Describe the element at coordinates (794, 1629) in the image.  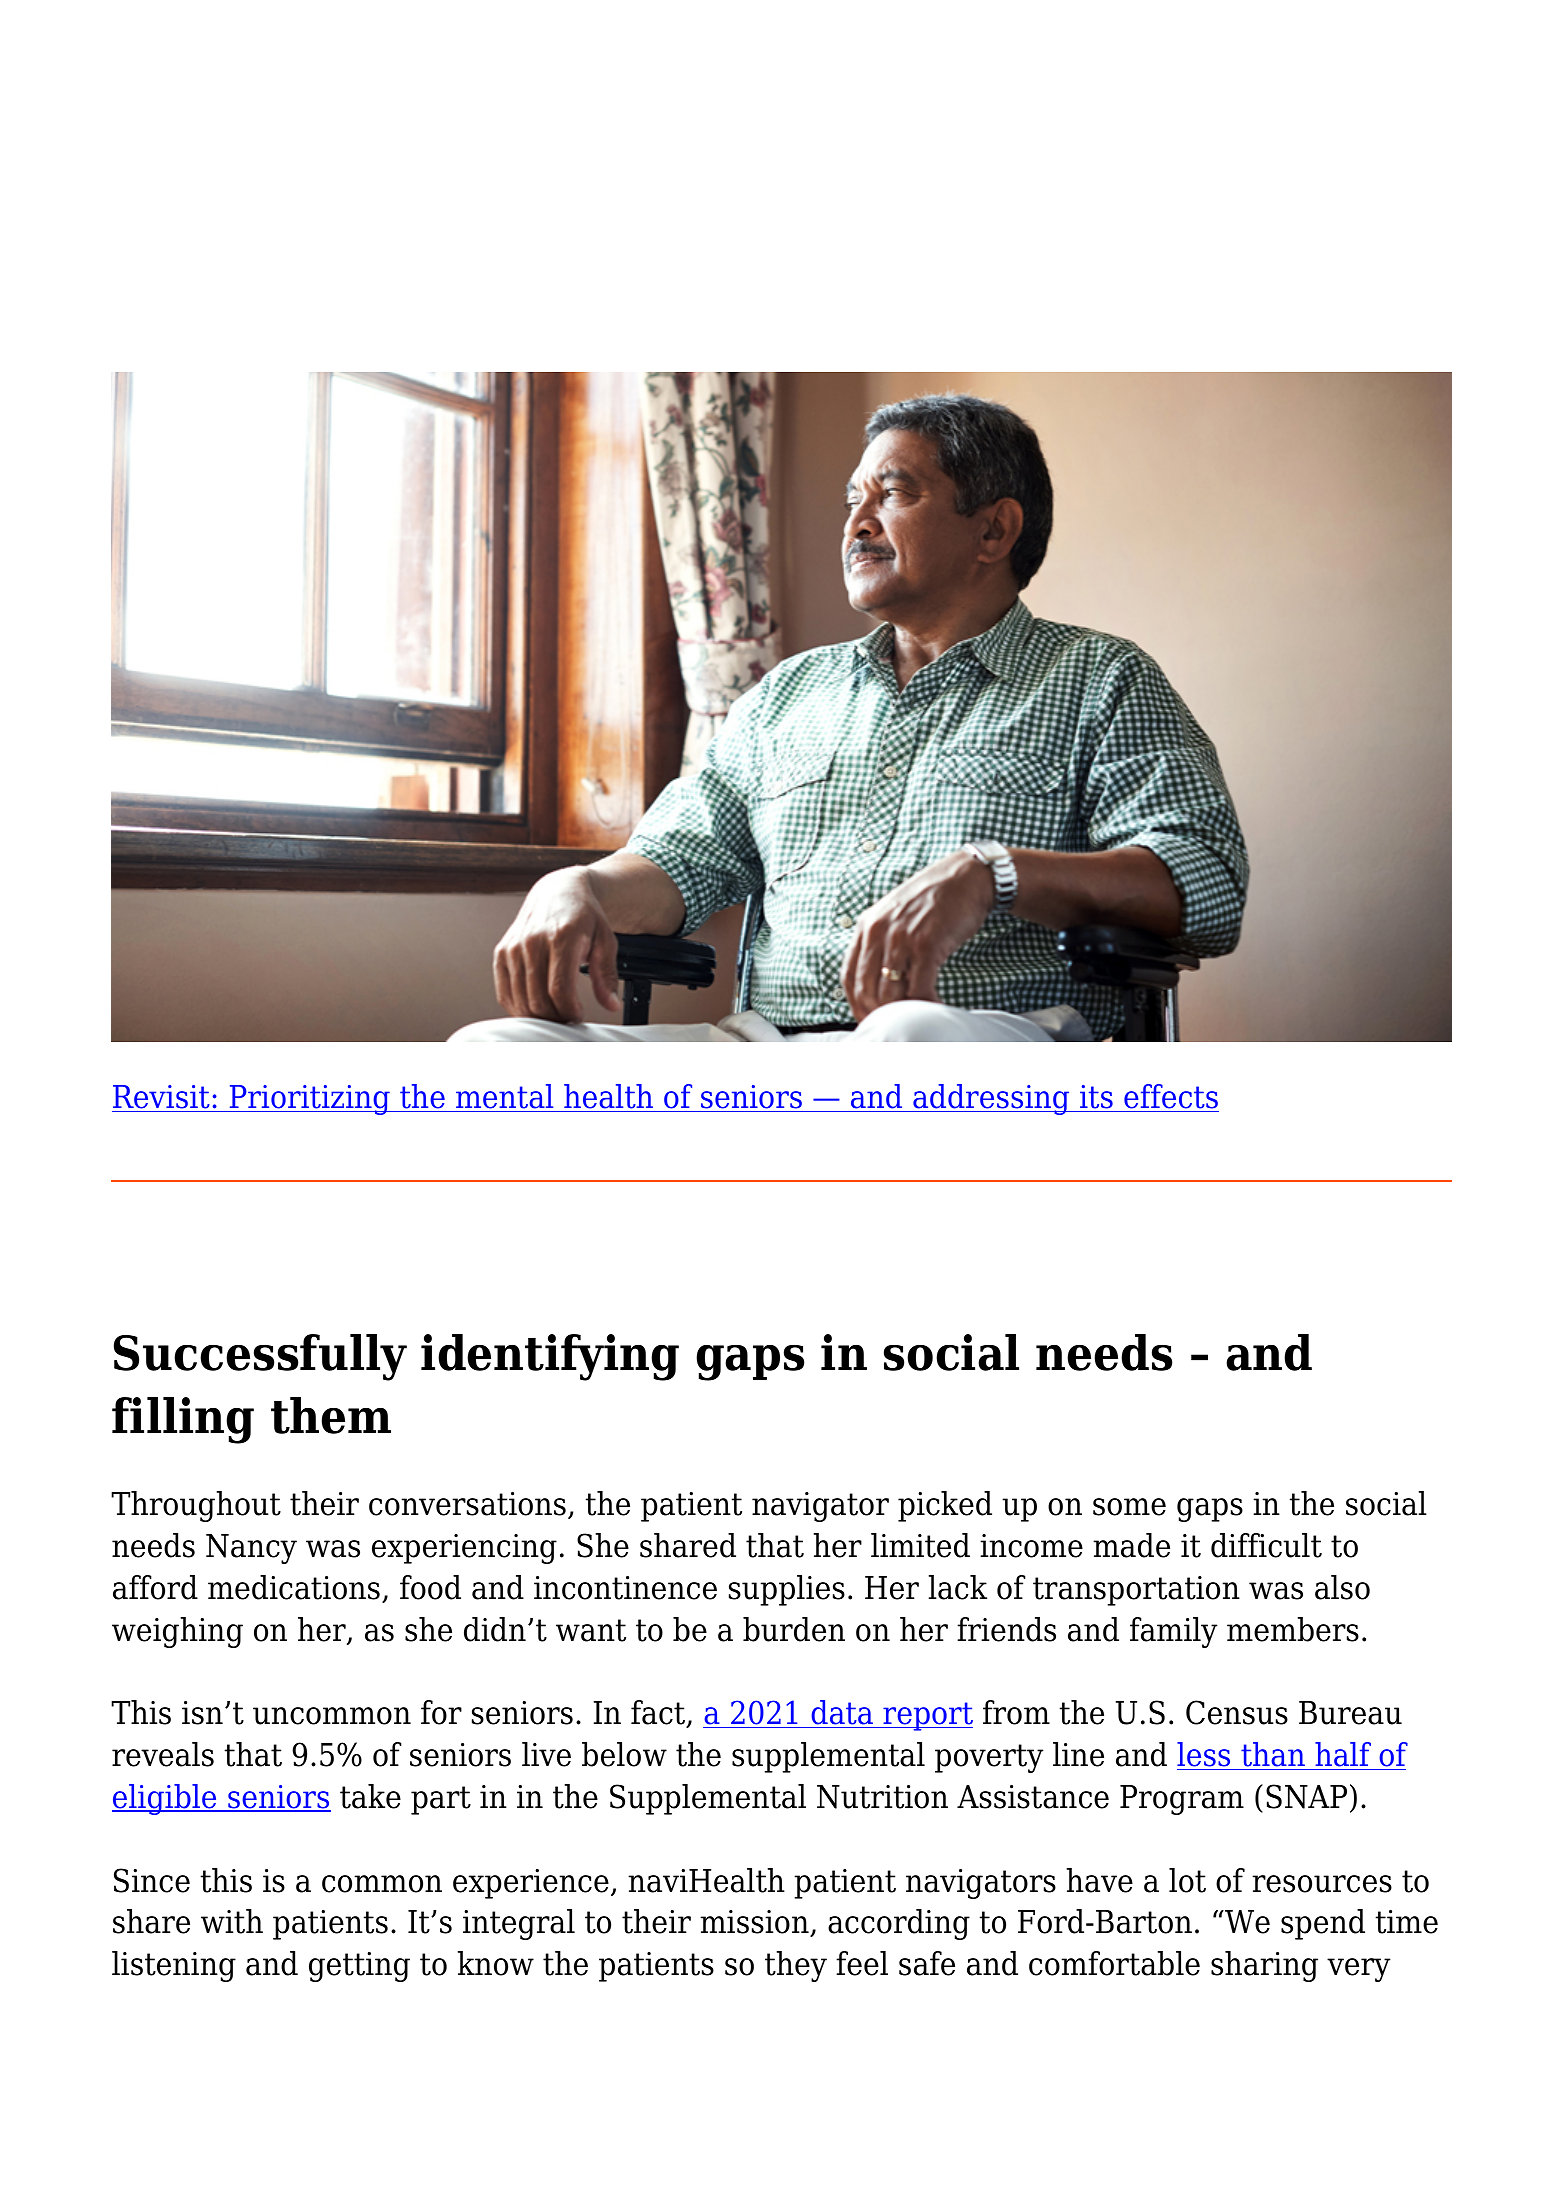
I see `burden` at that location.
